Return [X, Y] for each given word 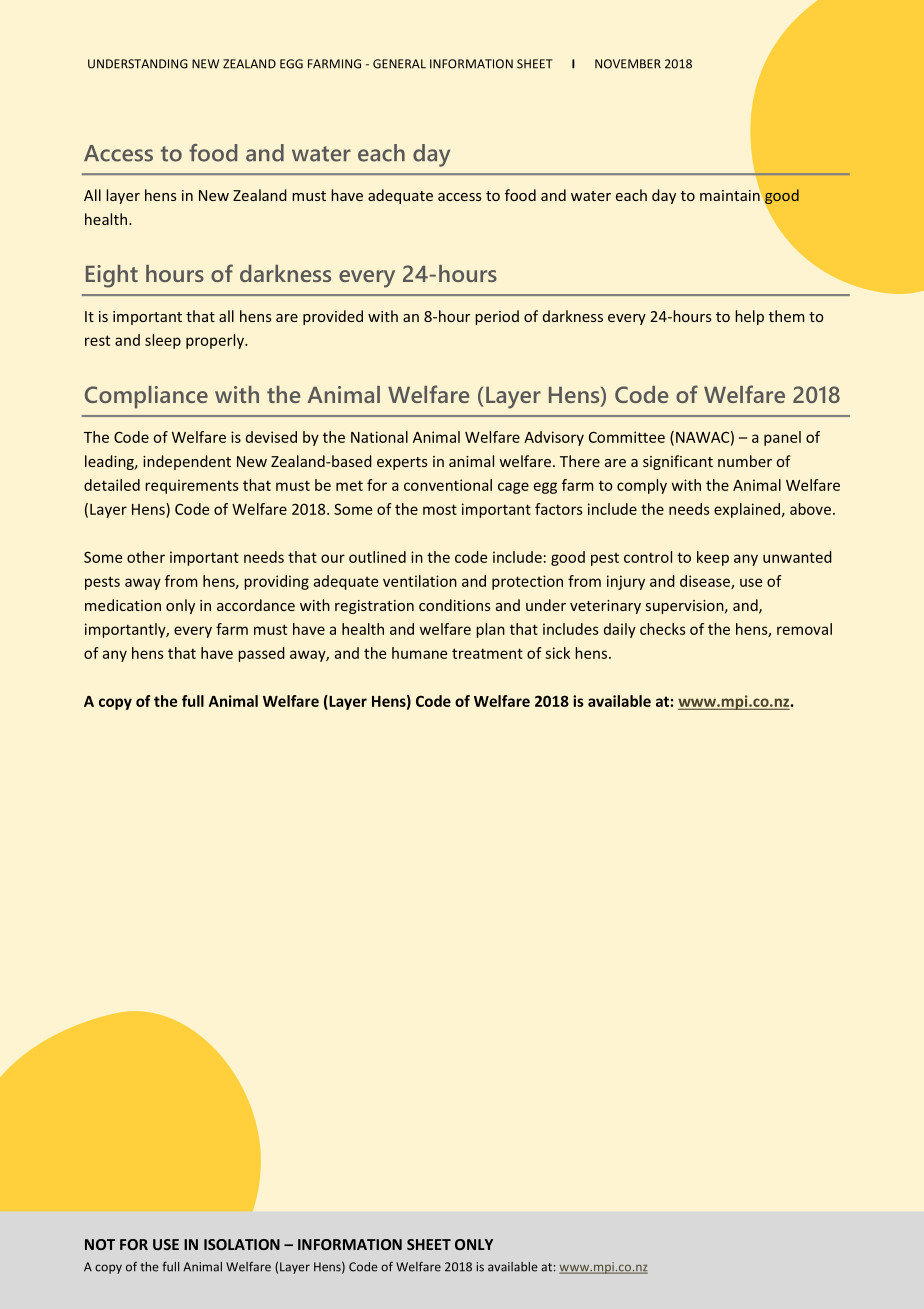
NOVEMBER [628, 64]
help [749, 317]
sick [557, 653]
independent [187, 462]
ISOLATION [242, 1244]
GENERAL [399, 64]
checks [663, 629]
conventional [448, 485]
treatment [487, 653]
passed [261, 654]
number [745, 461]
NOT [100, 1244]
